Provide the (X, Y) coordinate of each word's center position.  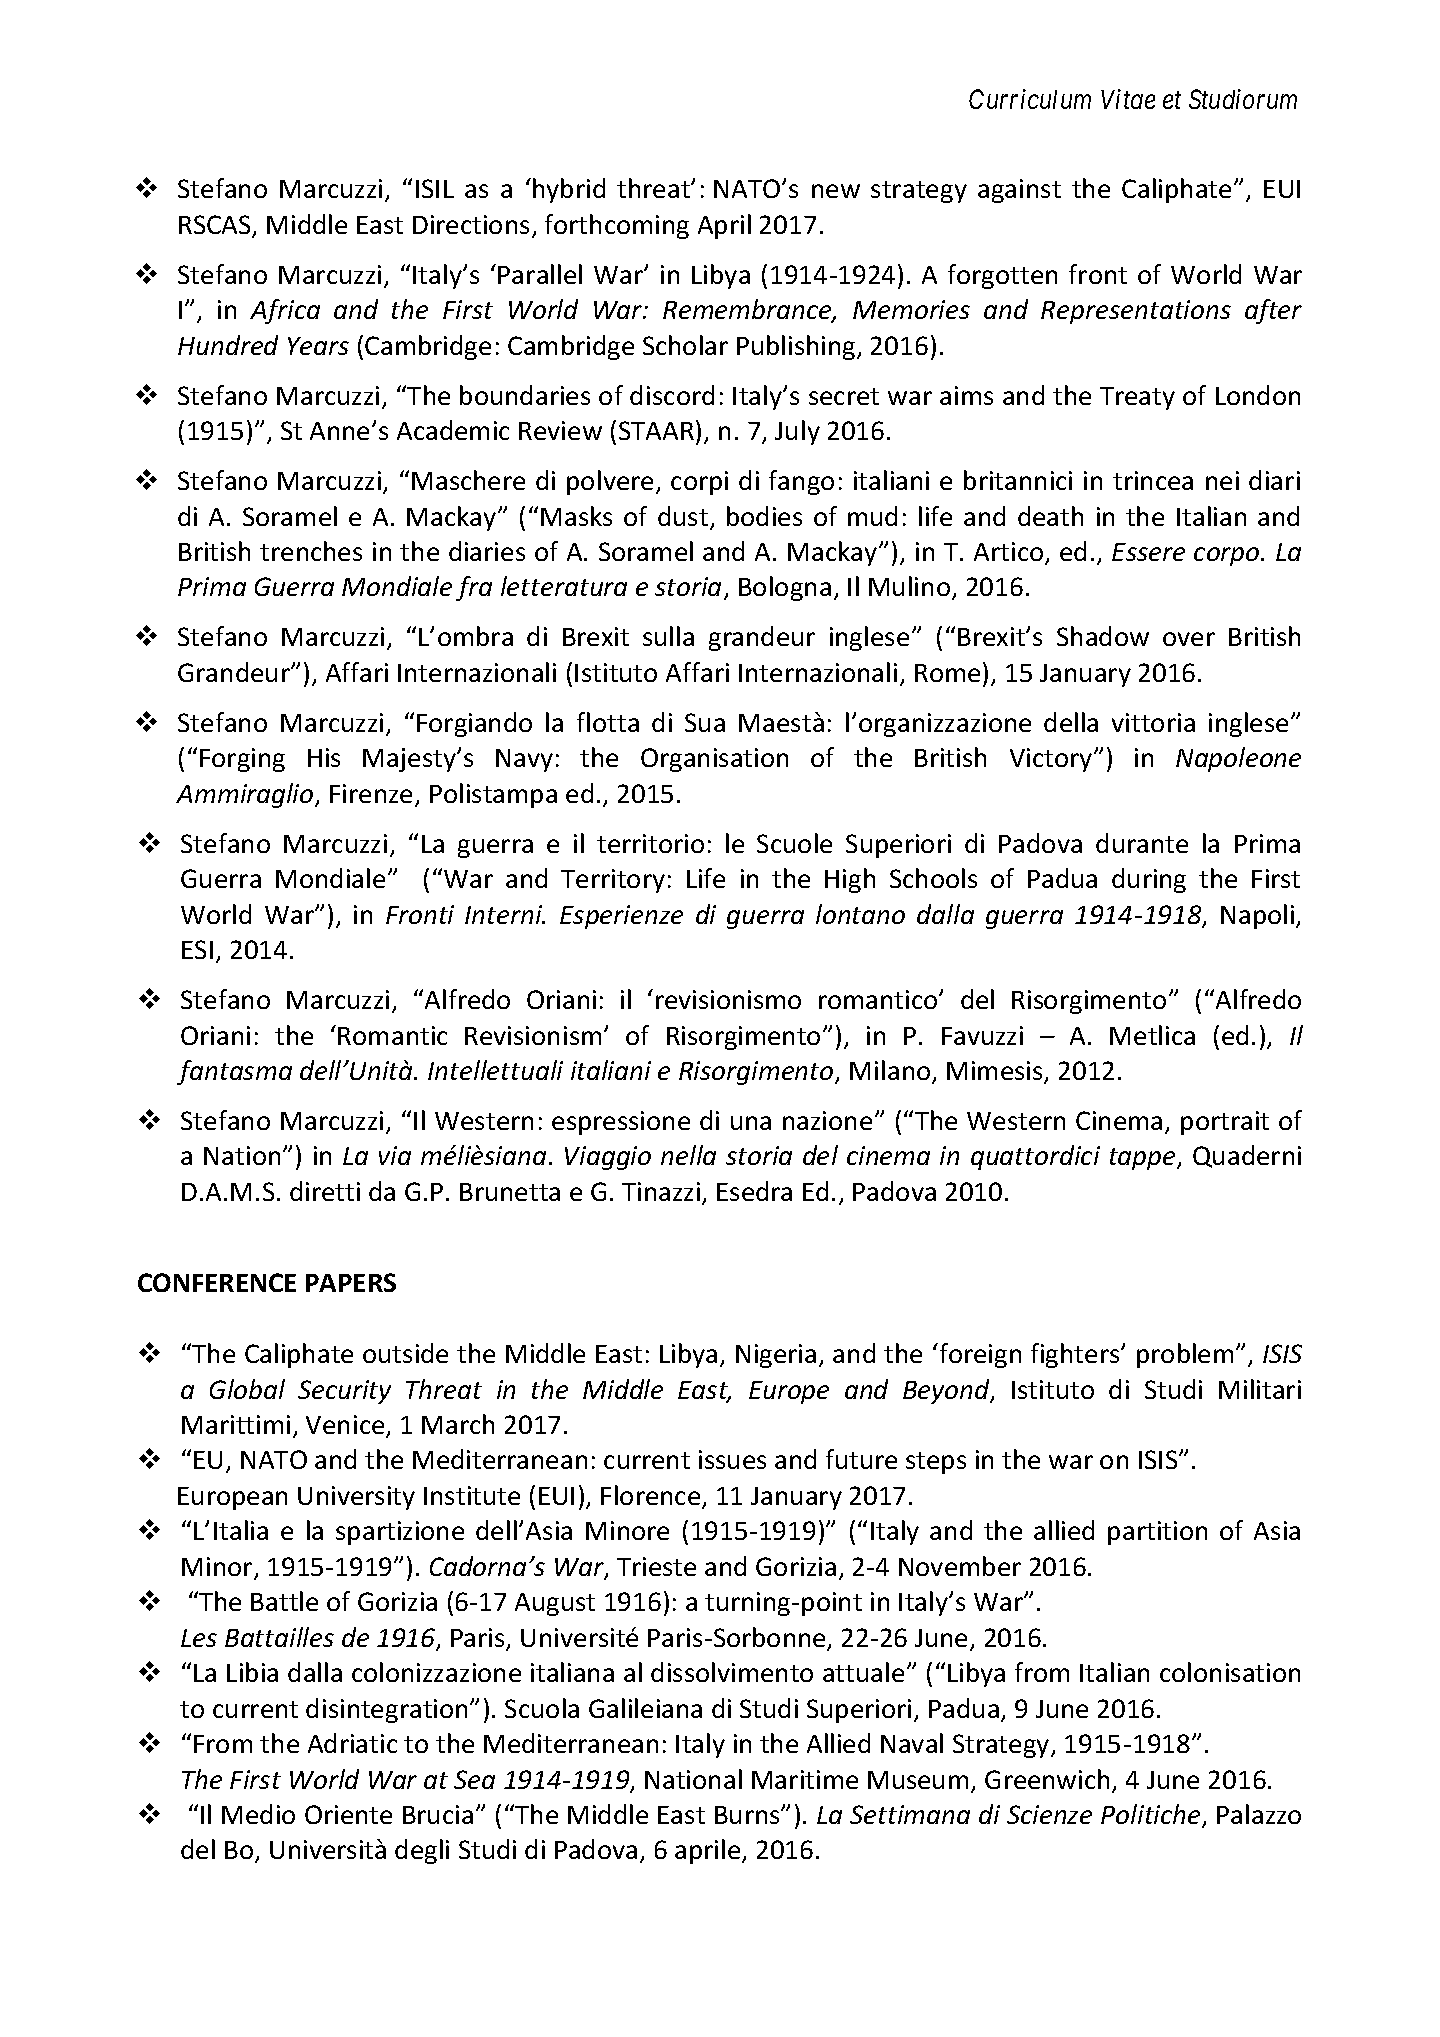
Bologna (785, 588)
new (836, 191)
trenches (311, 551)
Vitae (1128, 99)
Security (344, 1392)
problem (1185, 1355)
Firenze (371, 793)
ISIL (435, 188)
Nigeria (776, 1356)
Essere (1148, 552)
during (1149, 880)
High (850, 880)
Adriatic (352, 1743)
